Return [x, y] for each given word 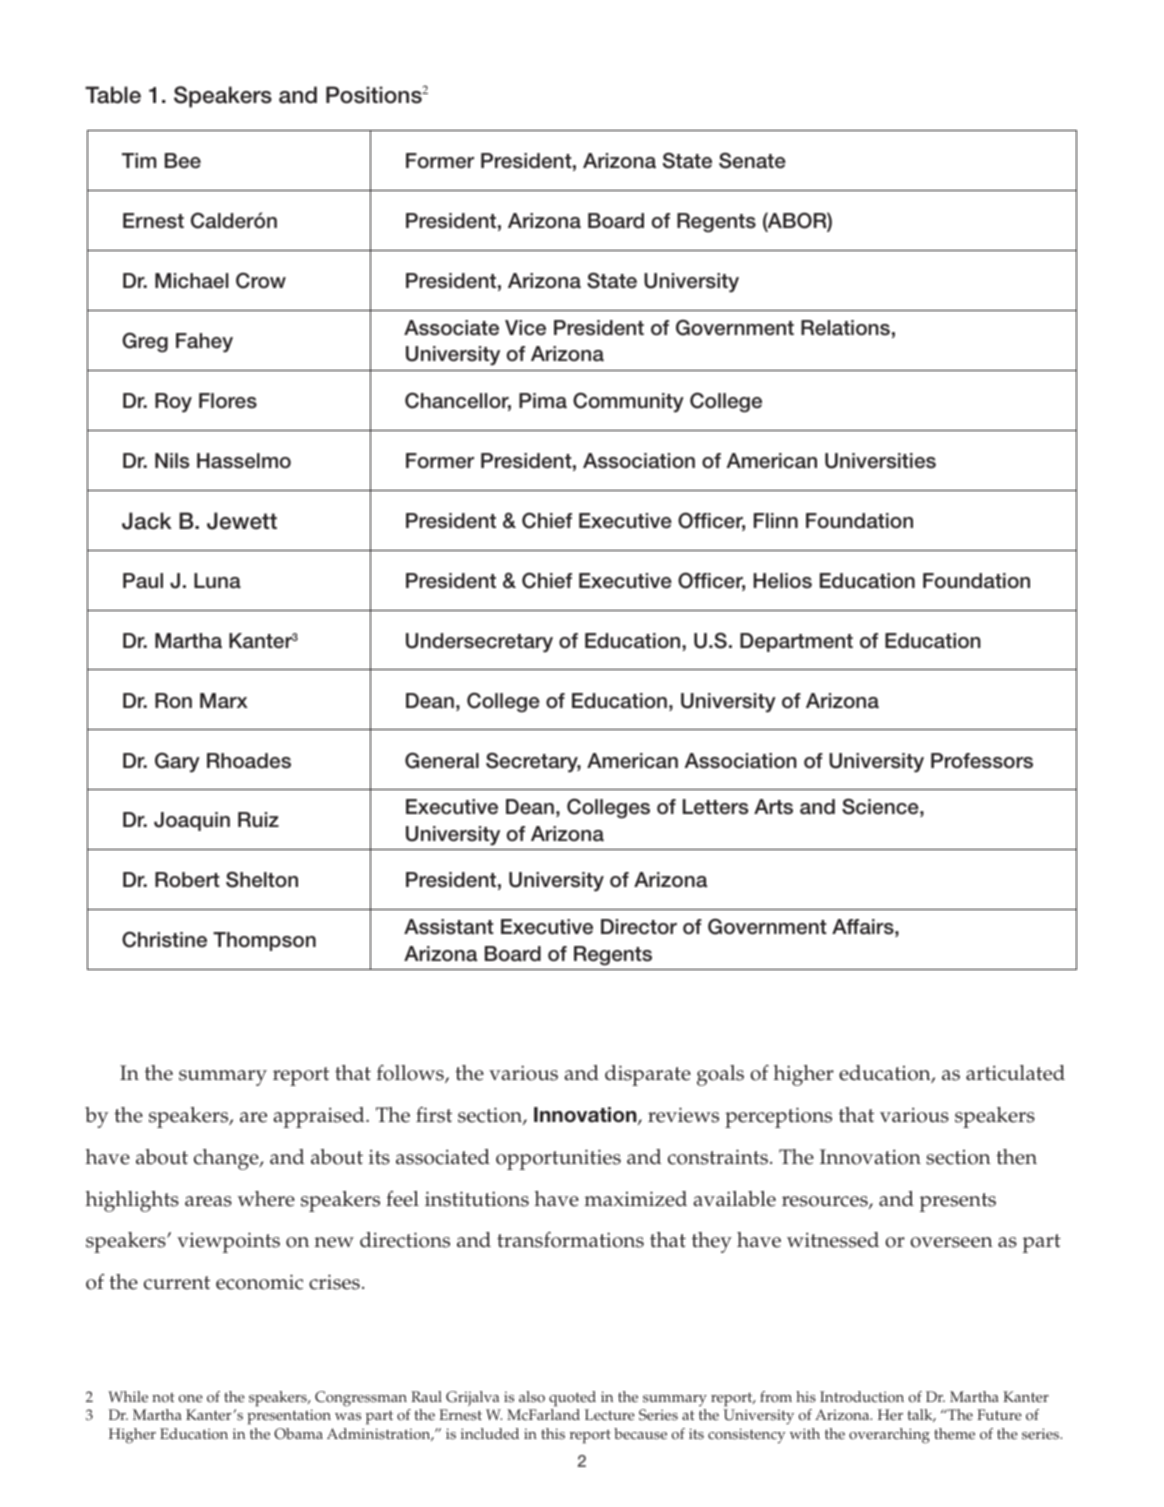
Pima [543, 401]
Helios [783, 581]
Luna [217, 581]
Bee [183, 161]
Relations [845, 328]
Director [639, 927]
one [191, 1399]
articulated [1015, 1073]
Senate [752, 160]
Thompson [264, 941]
